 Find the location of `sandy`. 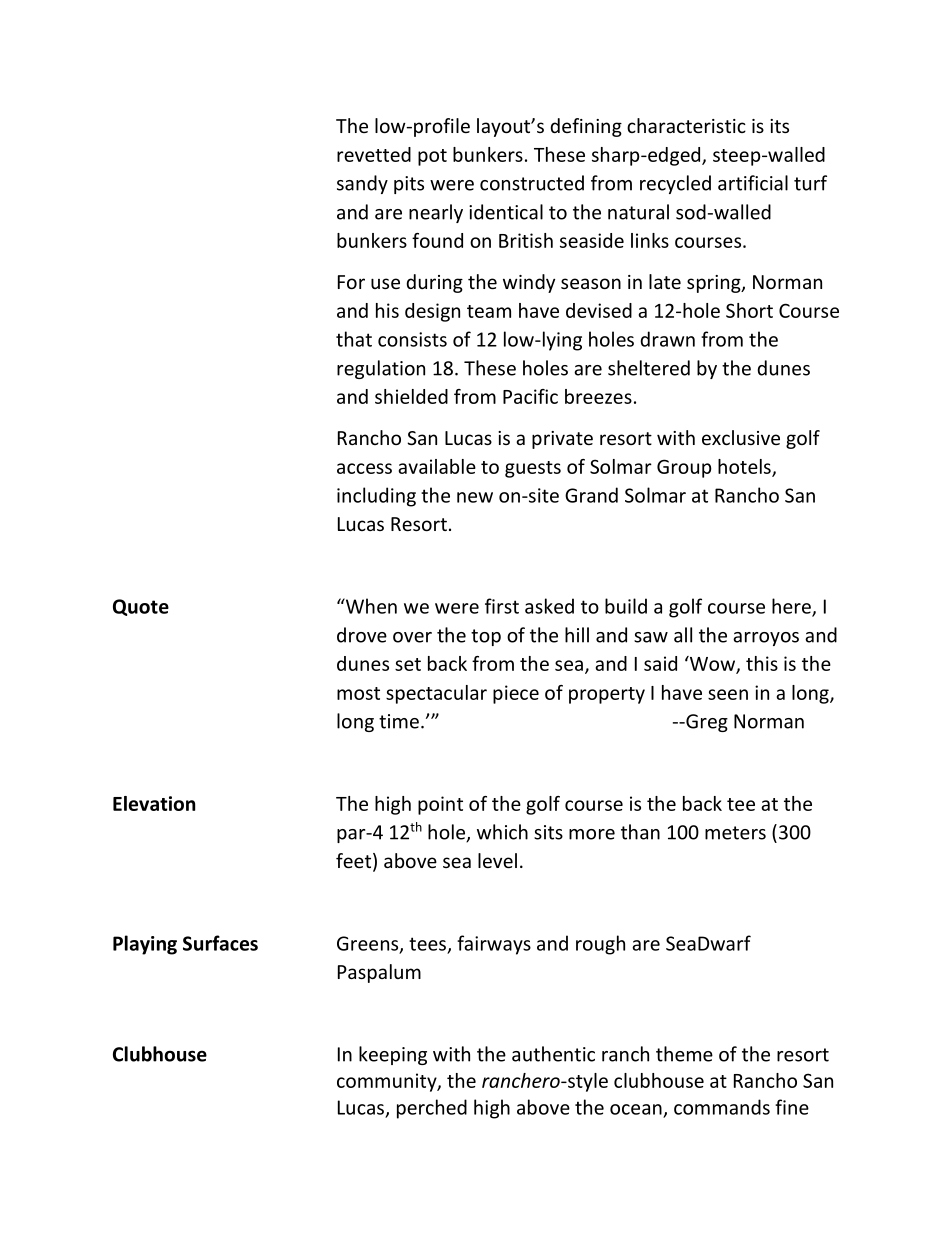

sandy is located at coordinates (362, 184).
